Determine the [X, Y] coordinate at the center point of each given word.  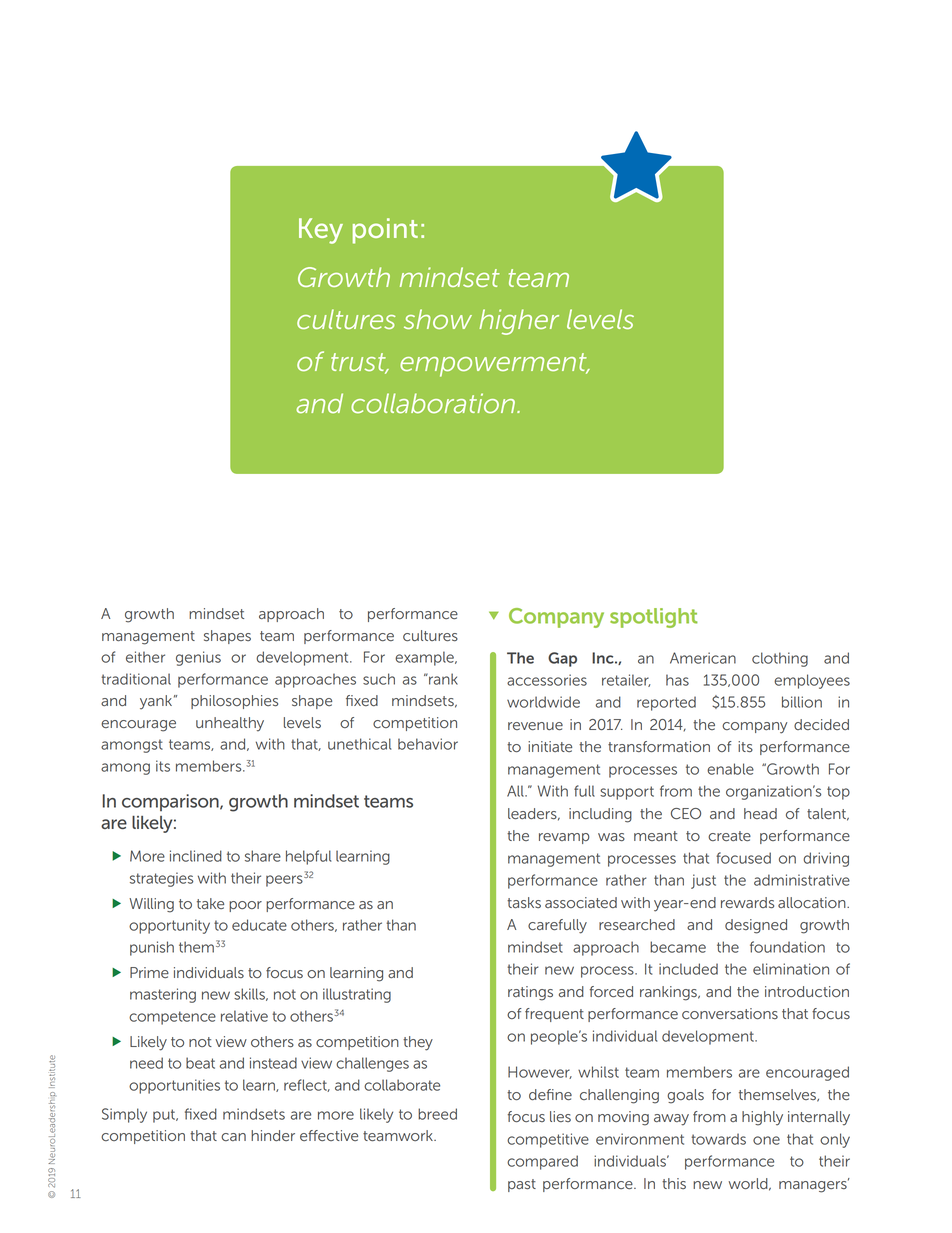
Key [321, 231]
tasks [524, 902]
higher [519, 322]
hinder [273, 1135]
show [438, 319]
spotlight [654, 618]
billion [802, 702]
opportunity [169, 926]
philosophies [234, 702]
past [522, 1185]
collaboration [433, 403]
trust [359, 363]
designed [756, 926]
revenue [535, 726]
